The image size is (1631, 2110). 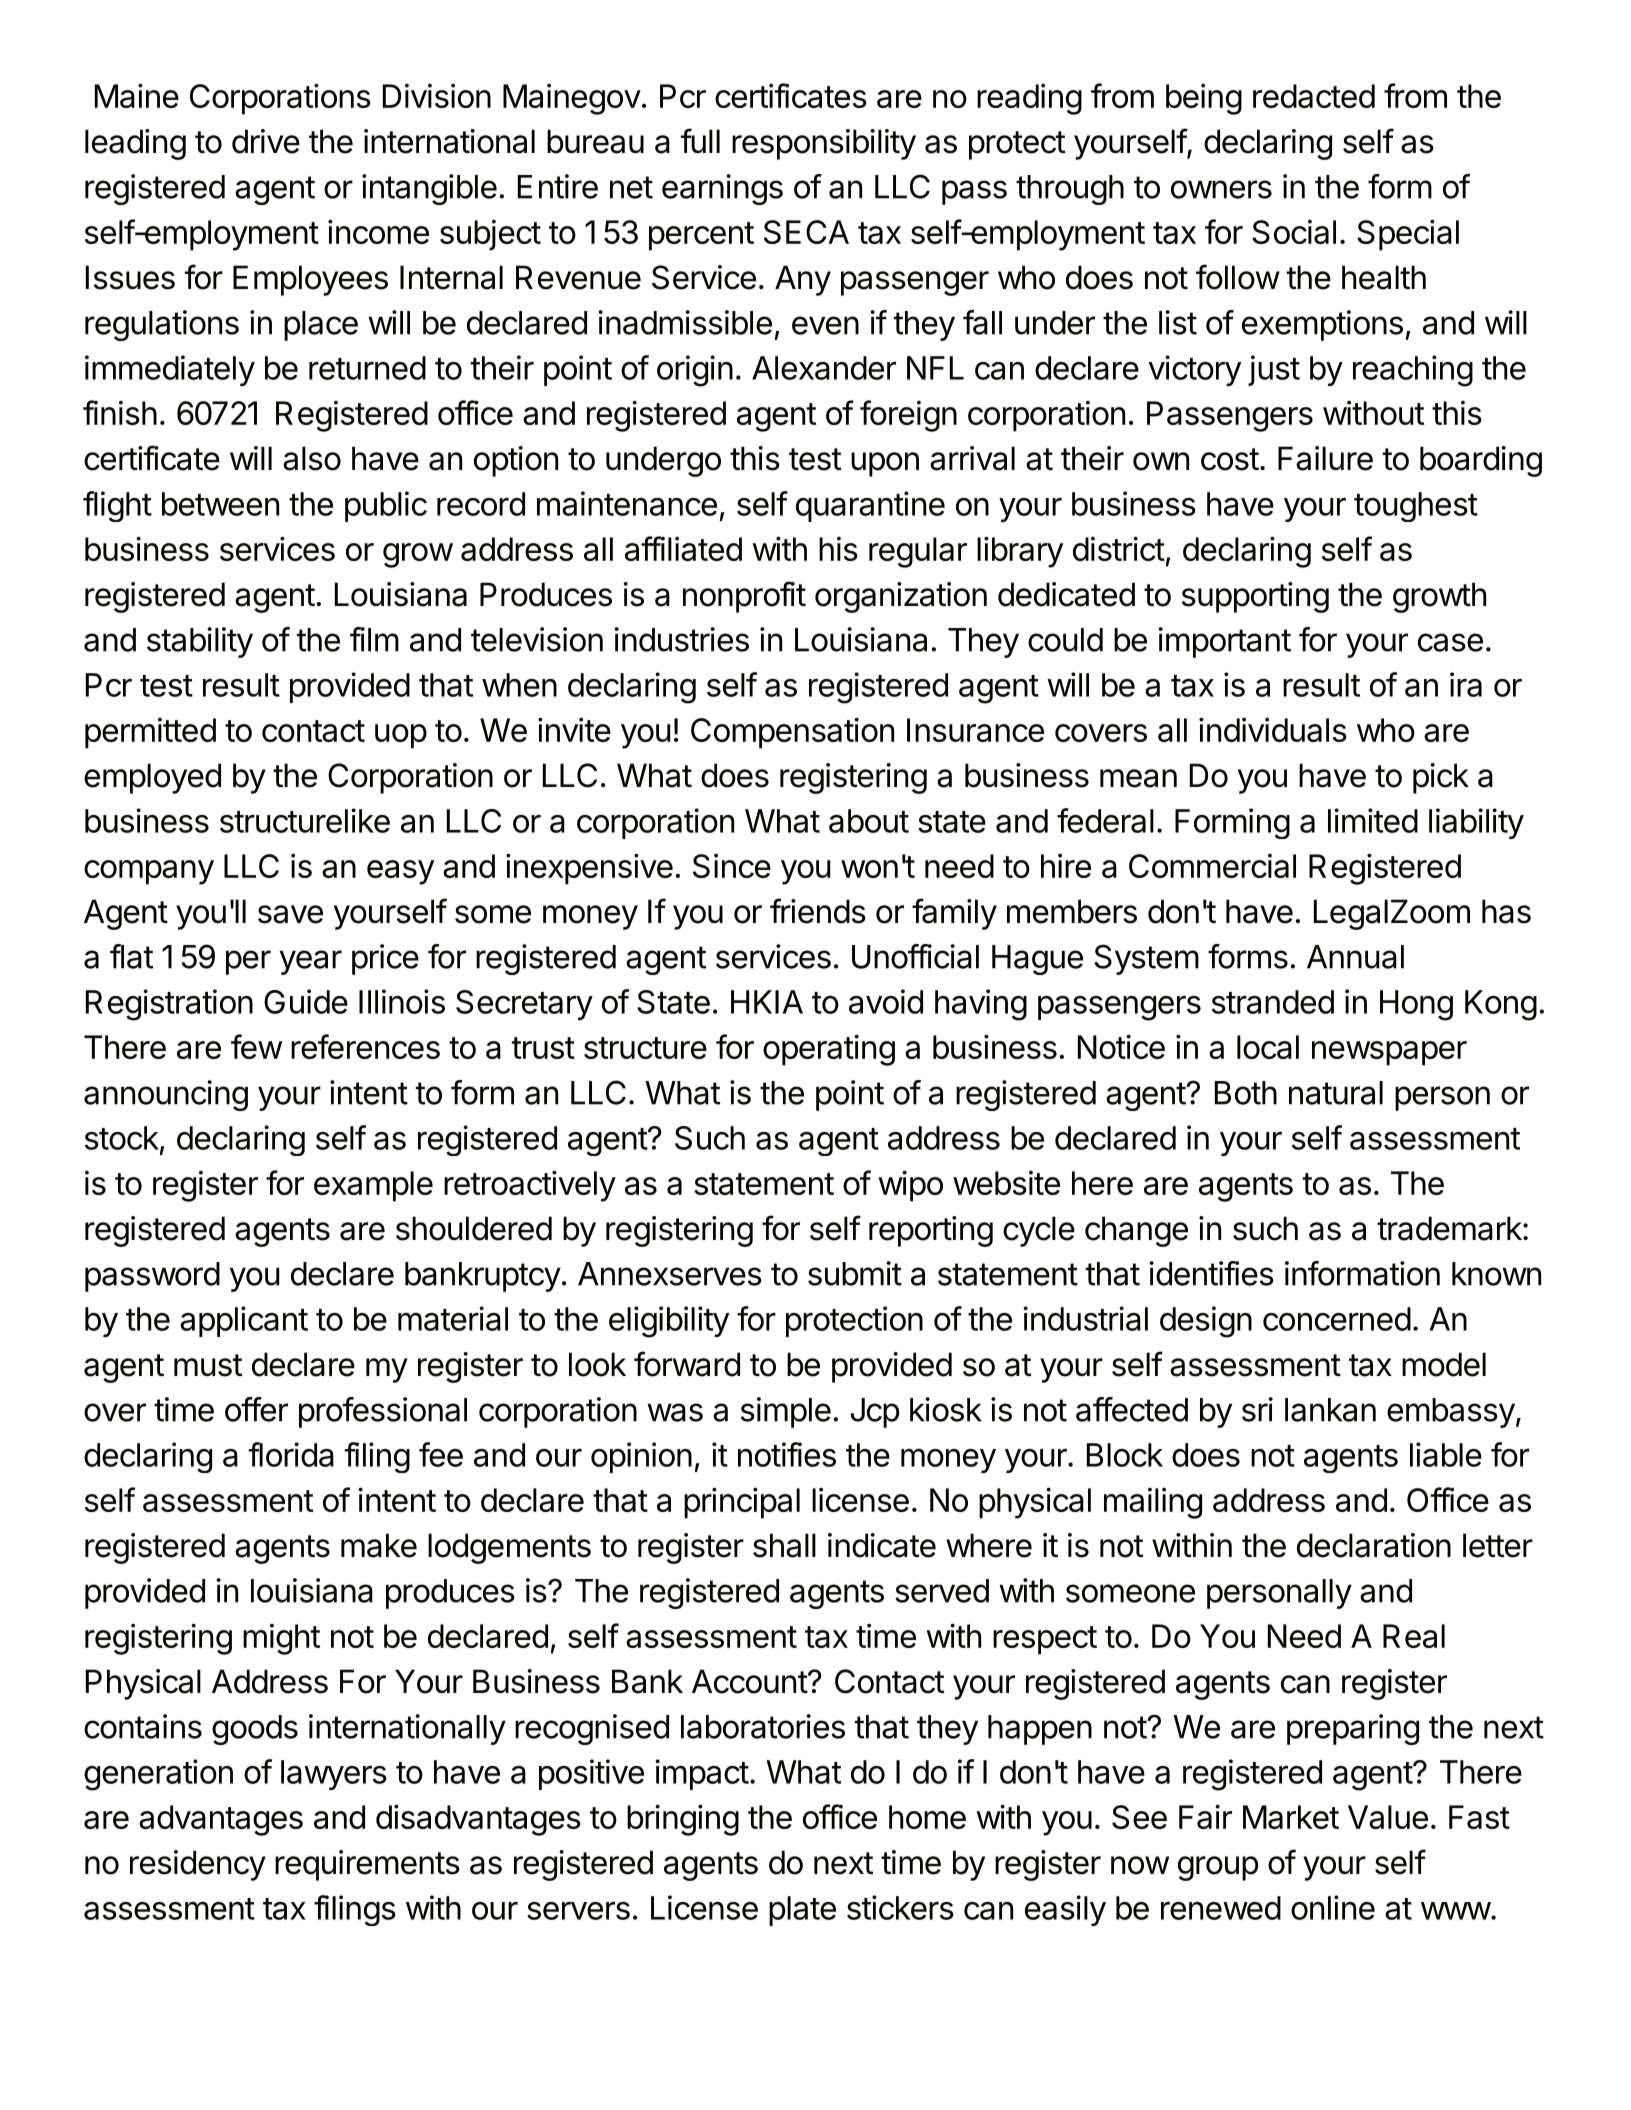 I want to click on requirements, so click(x=367, y=1865).
